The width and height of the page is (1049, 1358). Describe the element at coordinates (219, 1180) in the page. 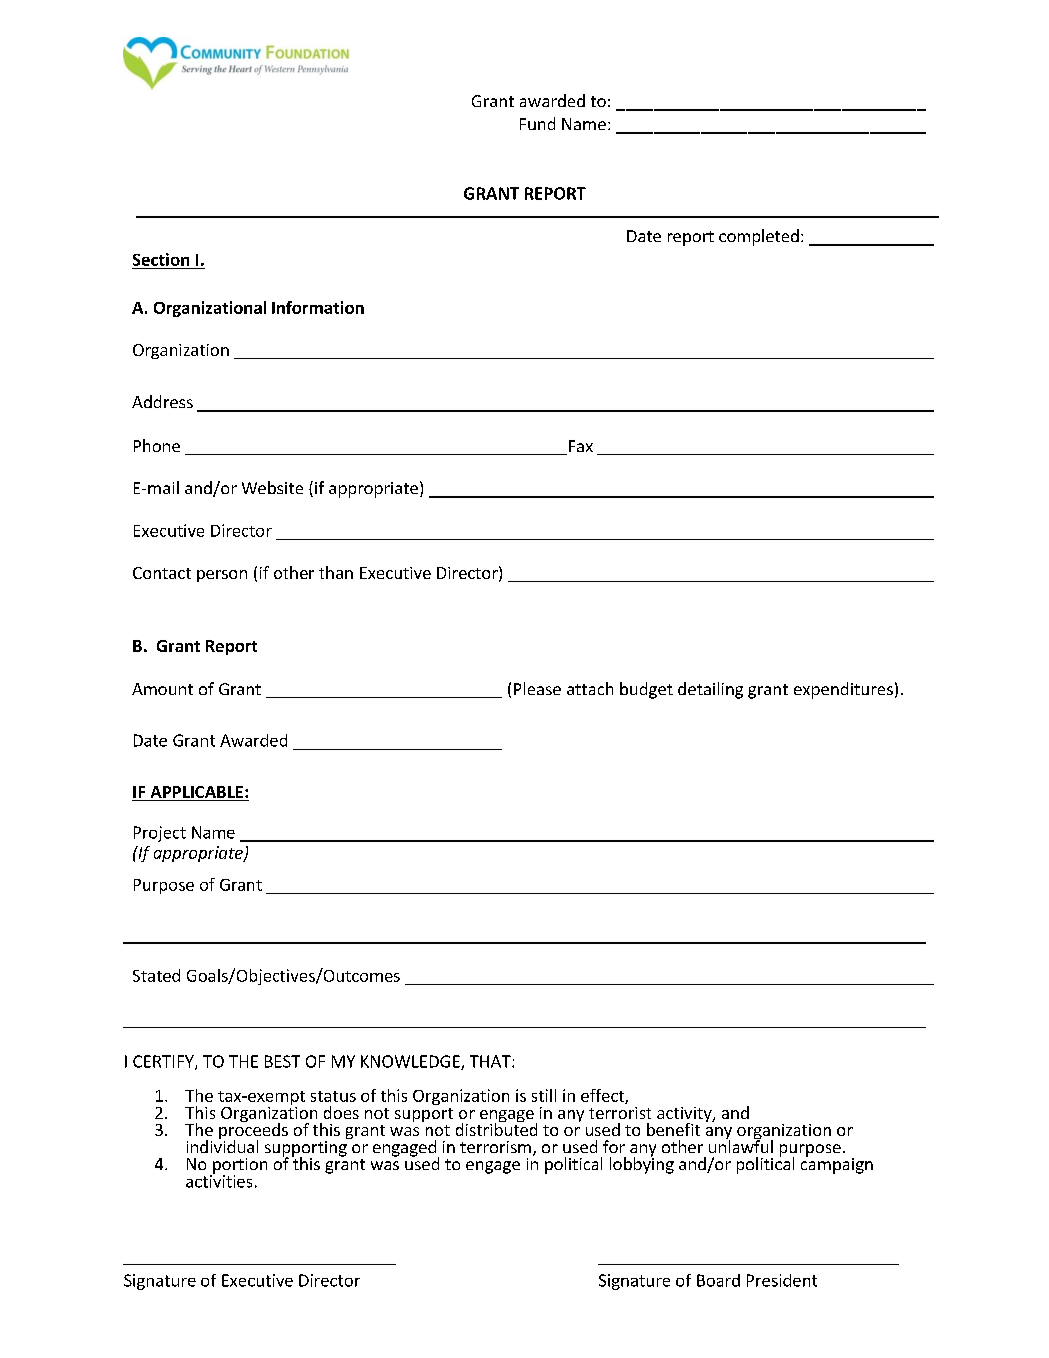

I see `activities` at that location.
